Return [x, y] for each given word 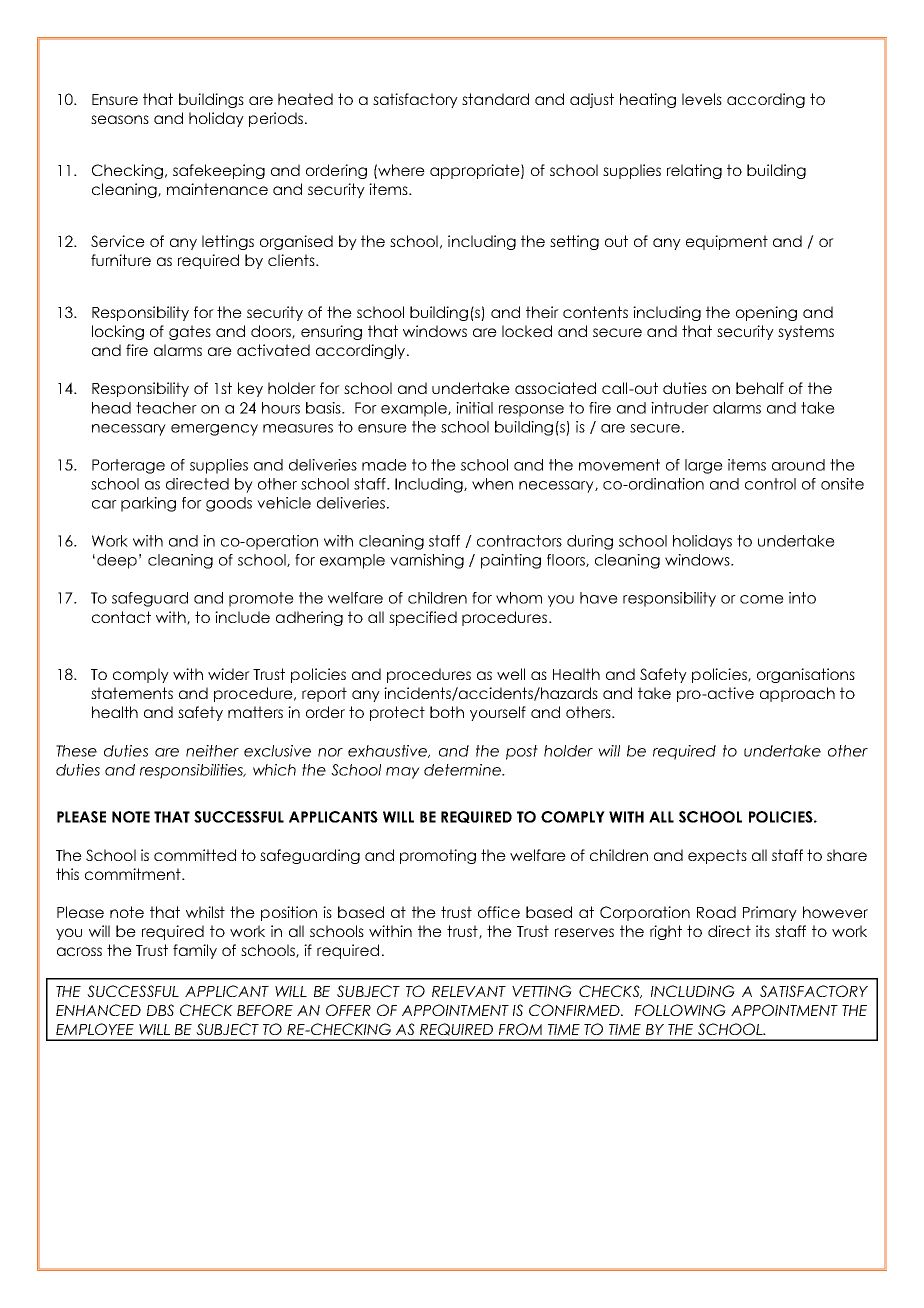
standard [495, 99]
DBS [160, 1010]
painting [511, 561]
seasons [120, 119]
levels [702, 99]
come [762, 599]
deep [117, 561]
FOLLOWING [680, 1010]
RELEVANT [469, 991]
